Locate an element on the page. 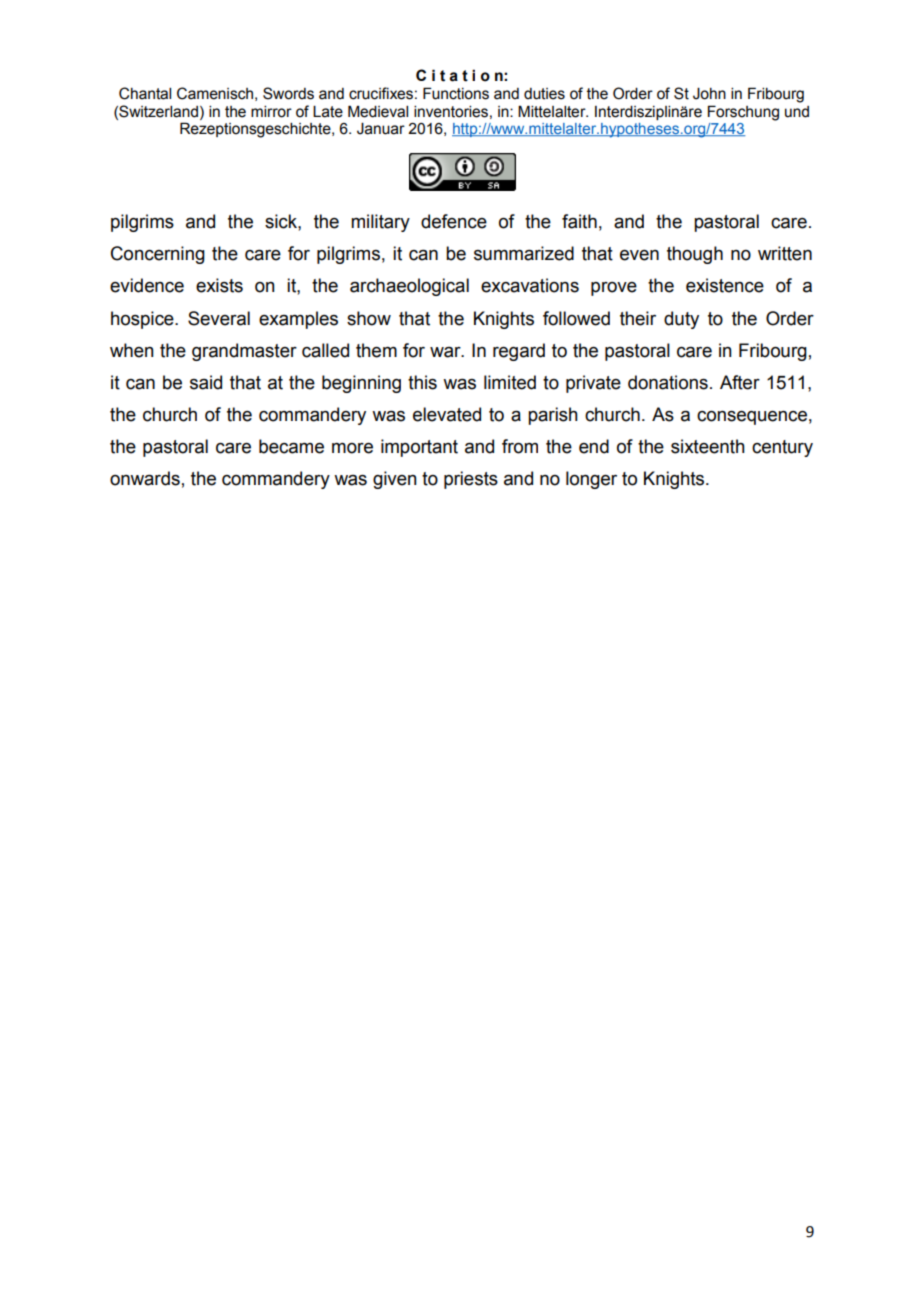  Functions is located at coordinates (456, 93).
